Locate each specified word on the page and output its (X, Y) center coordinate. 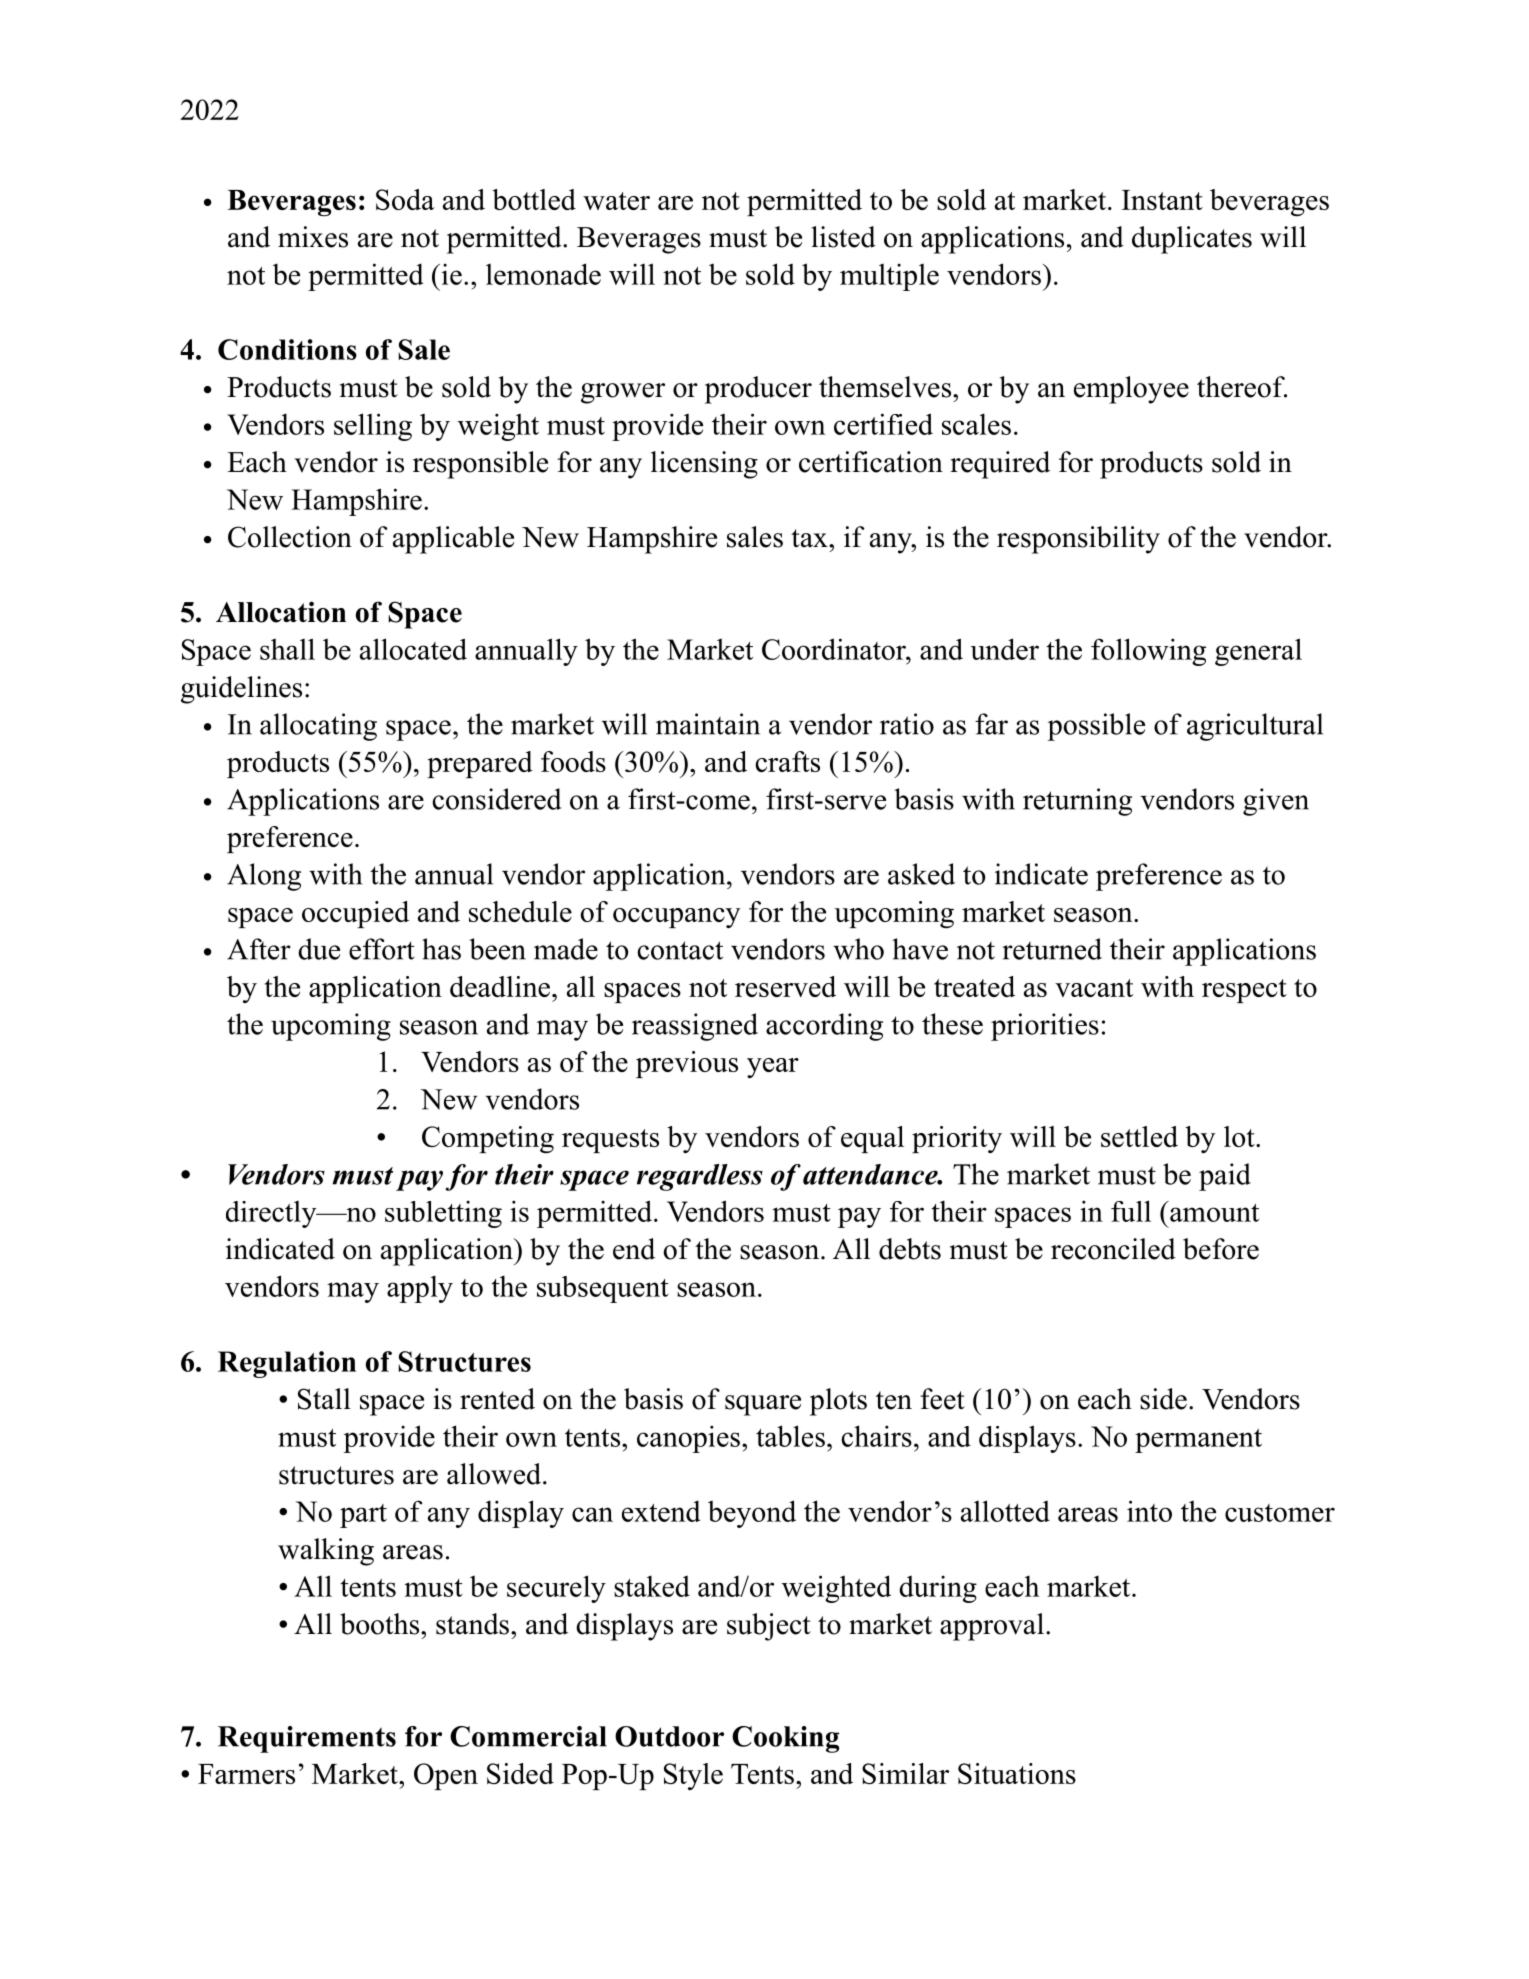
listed (843, 237)
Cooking (785, 1739)
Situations (1017, 1773)
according (824, 1027)
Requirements (307, 1739)
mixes (313, 237)
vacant (1094, 988)
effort (382, 949)
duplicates (1192, 240)
